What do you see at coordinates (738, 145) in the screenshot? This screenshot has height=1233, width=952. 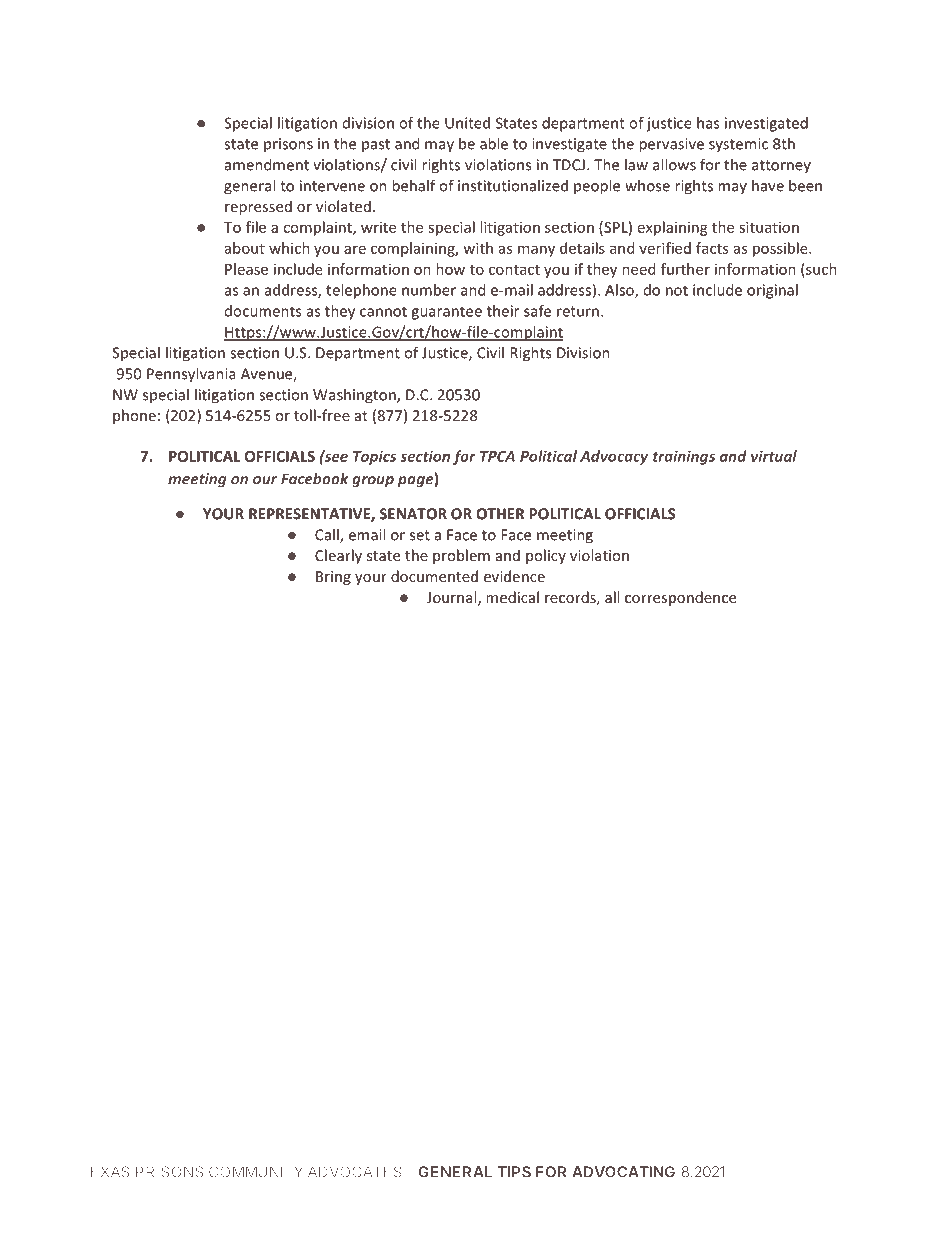 I see `systemic` at bounding box center [738, 145].
